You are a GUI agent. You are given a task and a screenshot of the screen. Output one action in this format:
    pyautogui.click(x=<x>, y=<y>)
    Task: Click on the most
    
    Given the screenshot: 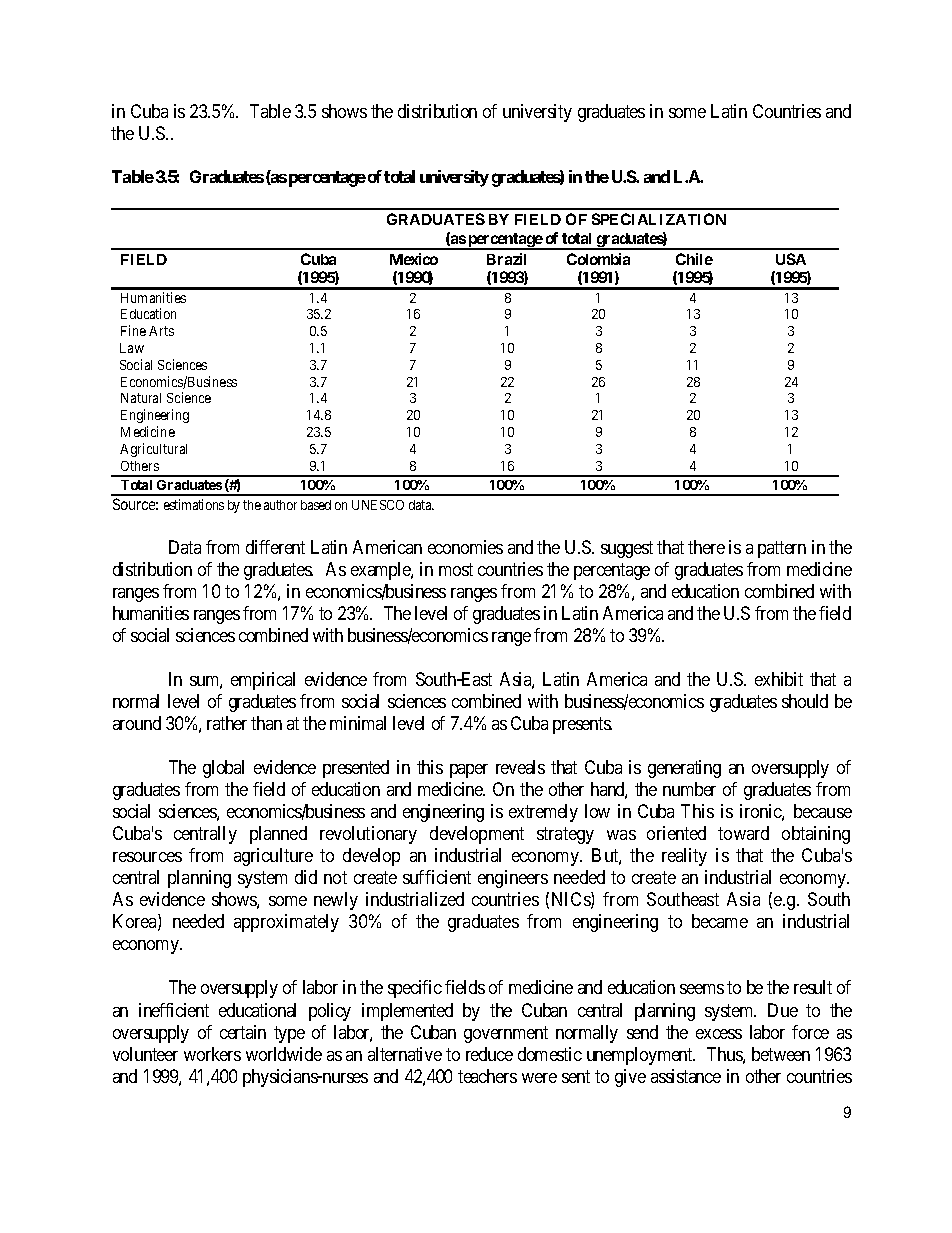 What is the action you would take?
    pyautogui.click(x=456, y=569)
